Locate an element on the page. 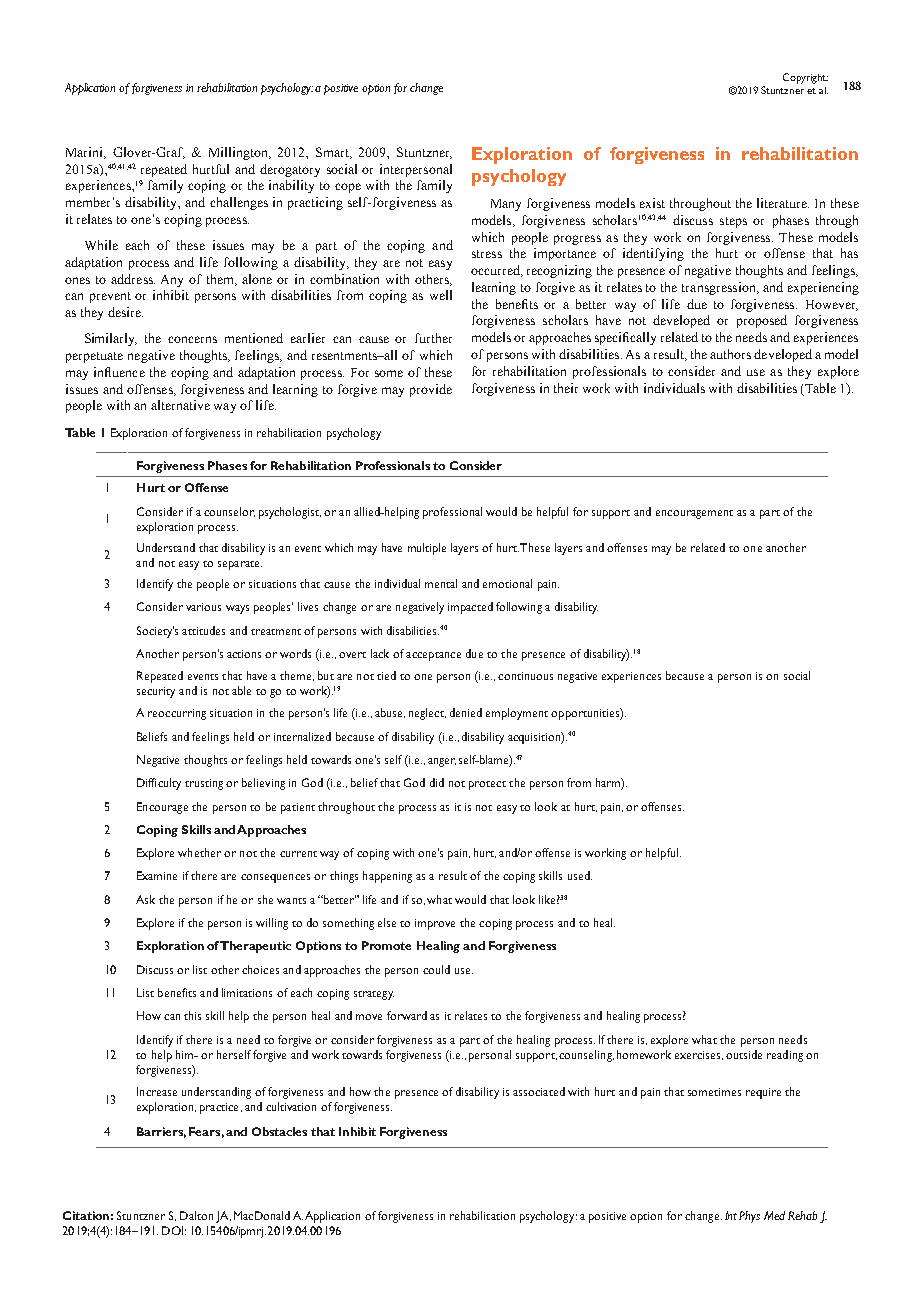 The height and width of the document is (1308, 924). counselor is located at coordinates (229, 512).
